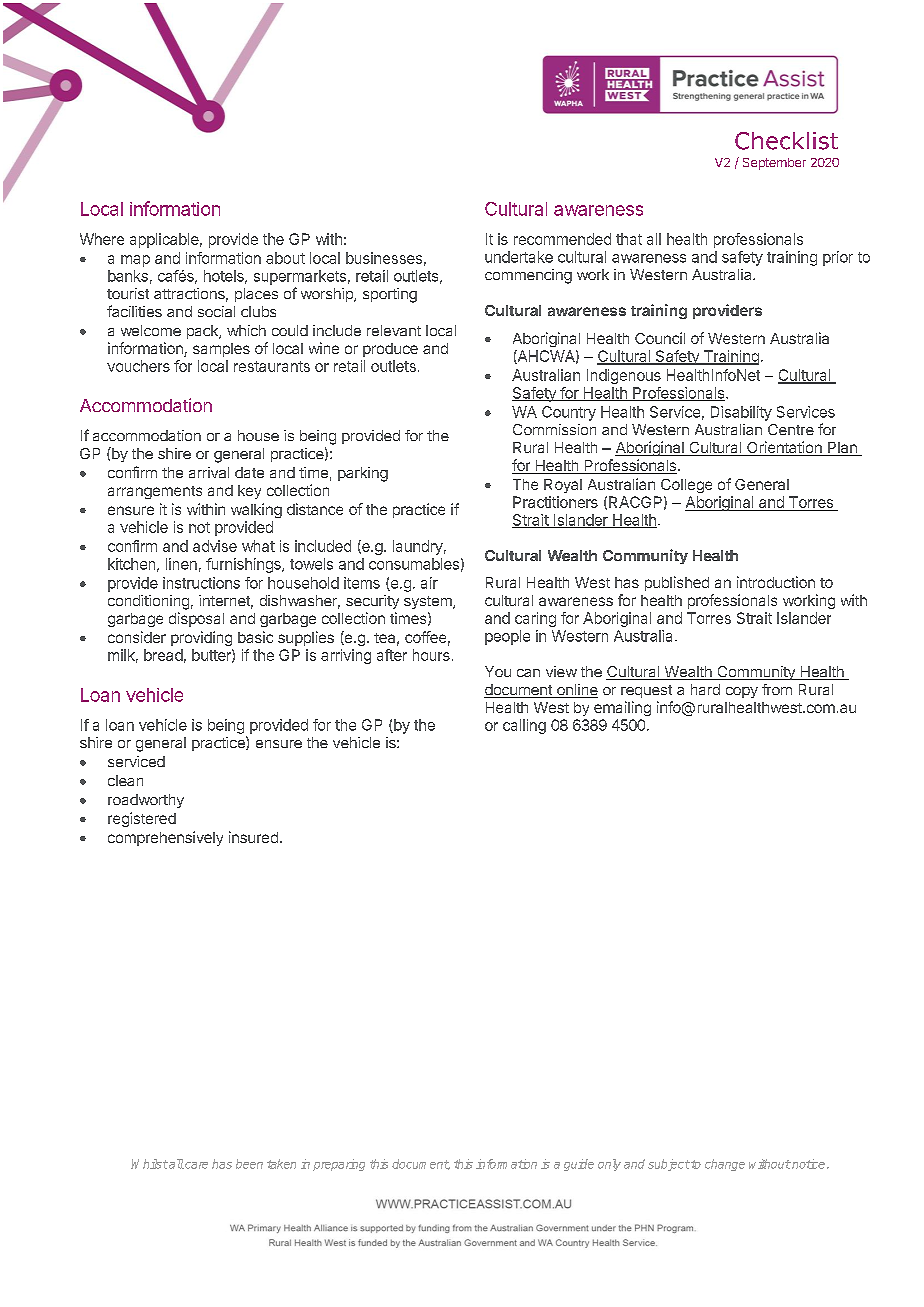  I want to click on calling, so click(524, 726).
